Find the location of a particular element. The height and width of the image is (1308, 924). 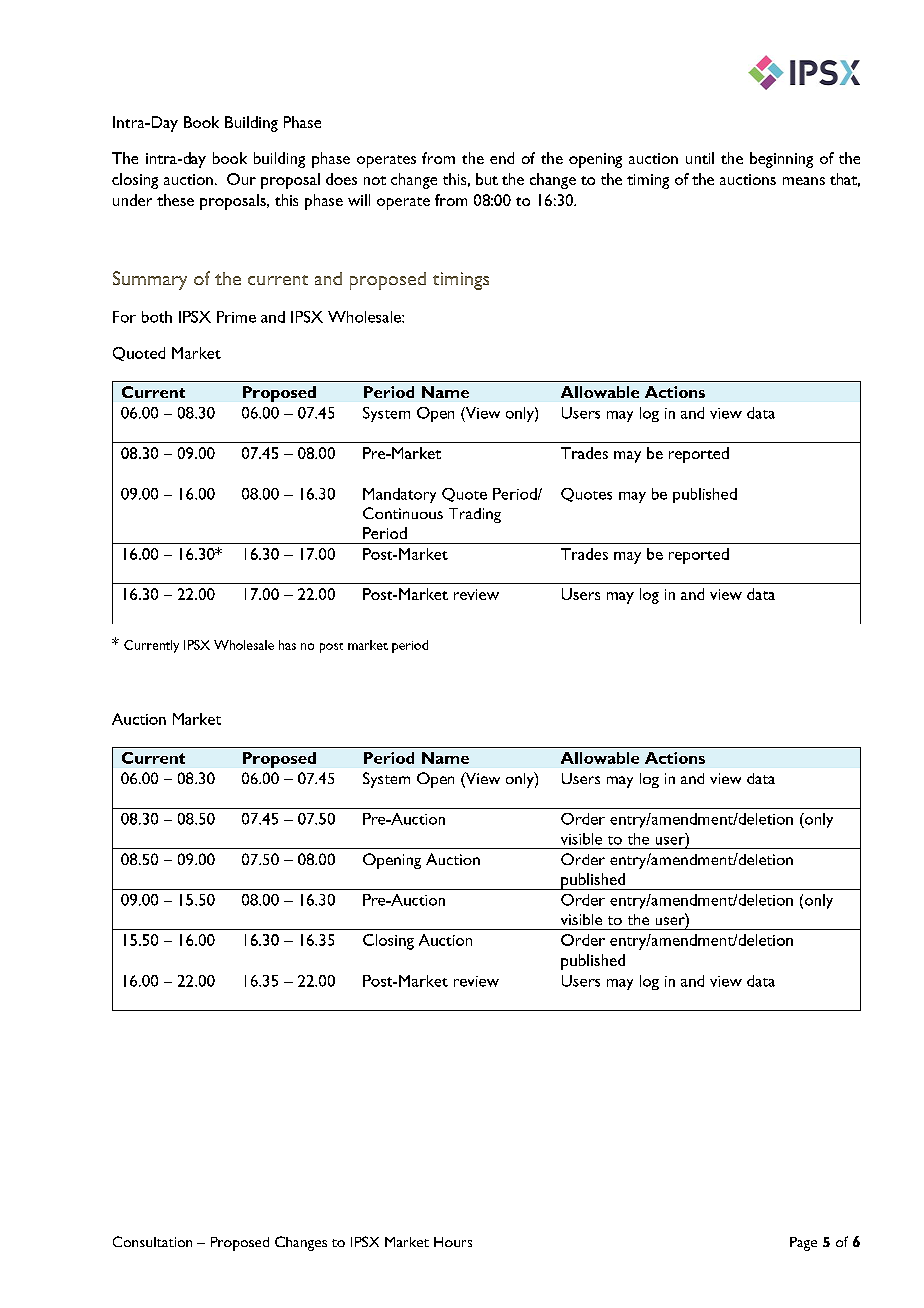

Trading is located at coordinates (475, 515).
